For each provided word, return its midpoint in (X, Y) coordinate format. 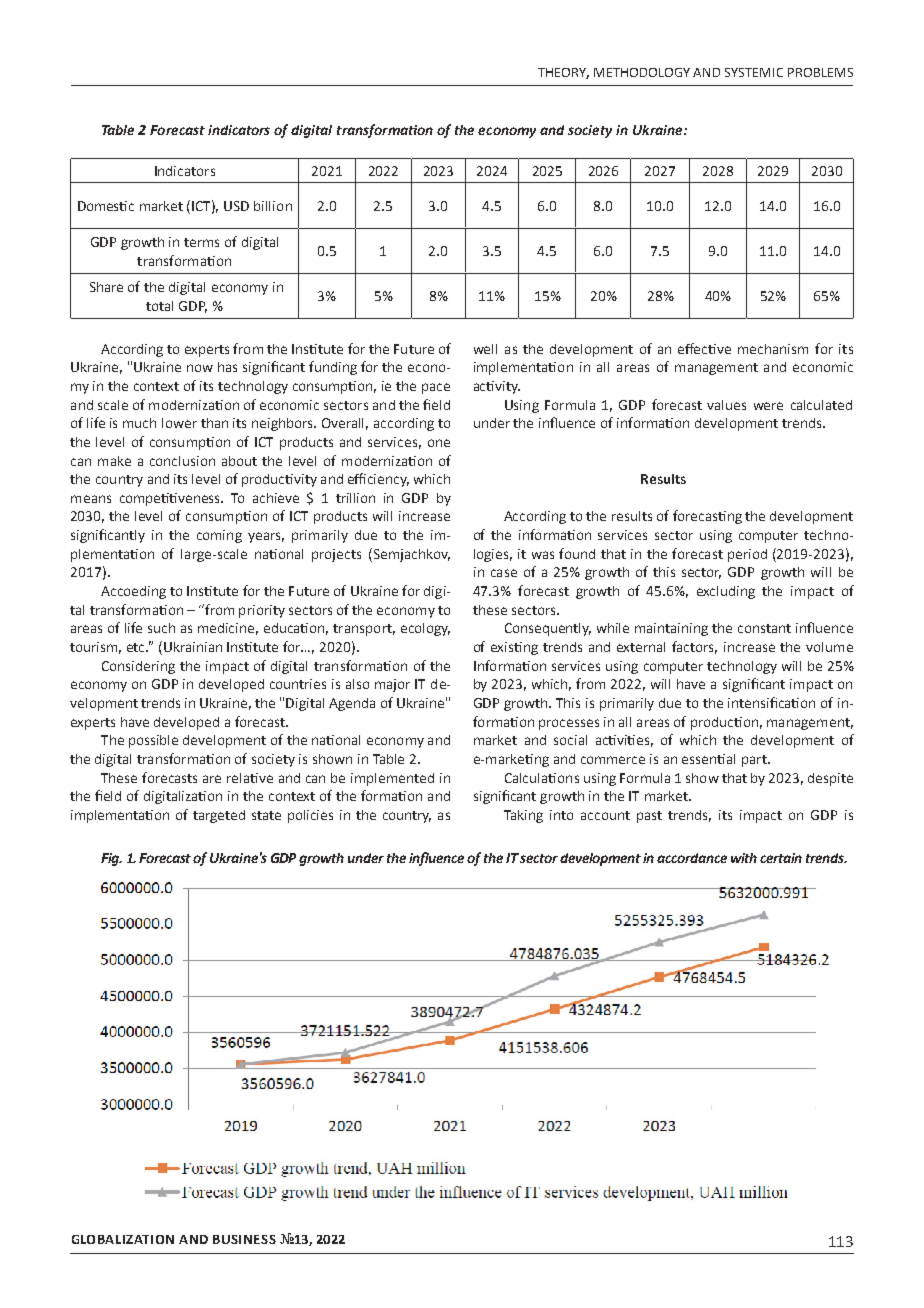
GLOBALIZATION (123, 1239)
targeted (219, 816)
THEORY (563, 73)
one (439, 443)
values (726, 405)
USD (236, 206)
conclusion (182, 461)
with (744, 858)
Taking (523, 816)
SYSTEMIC (754, 72)
